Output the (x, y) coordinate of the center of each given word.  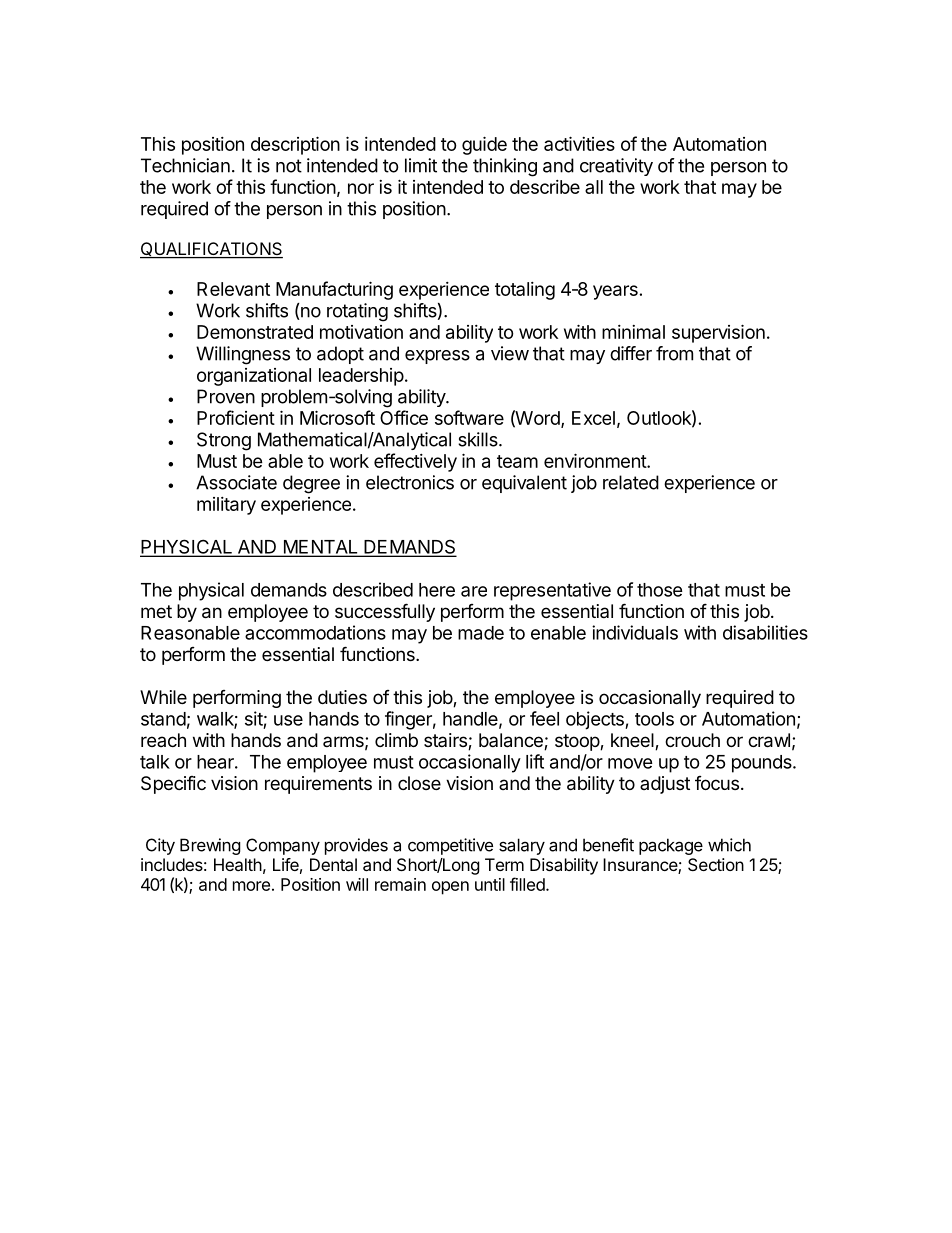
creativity (616, 167)
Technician (185, 165)
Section (716, 864)
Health (238, 864)
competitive (450, 846)
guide (484, 145)
